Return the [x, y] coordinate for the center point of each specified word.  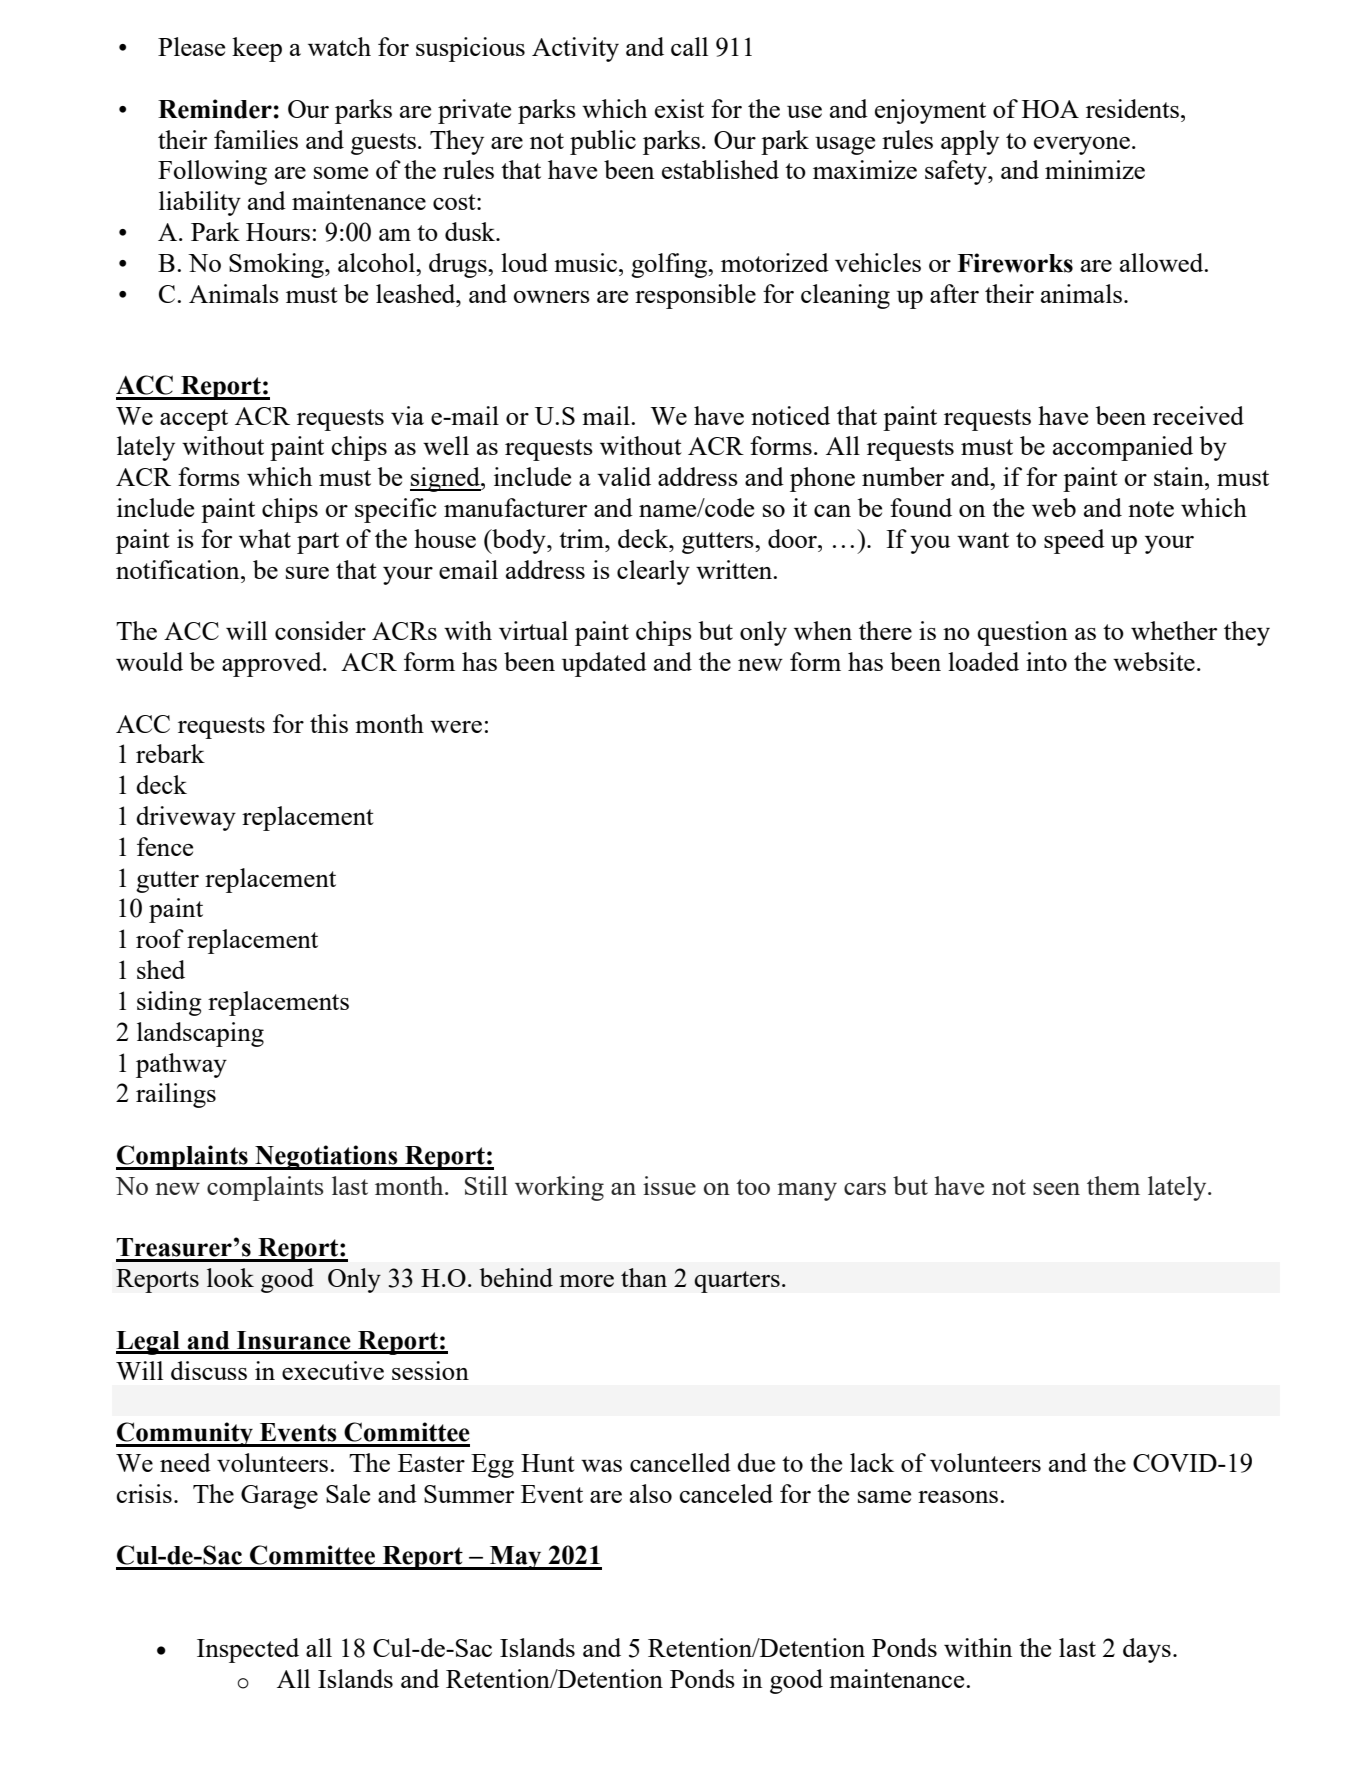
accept [194, 420]
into [1046, 661]
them [1113, 1185]
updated [604, 664]
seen [1056, 1189]
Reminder [215, 109]
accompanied [1123, 448]
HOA [1050, 109]
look [230, 1277]
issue [669, 1185]
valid [624, 476]
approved [273, 664]
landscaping [200, 1034]
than [644, 1277]
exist [679, 108]
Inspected [248, 1650]
